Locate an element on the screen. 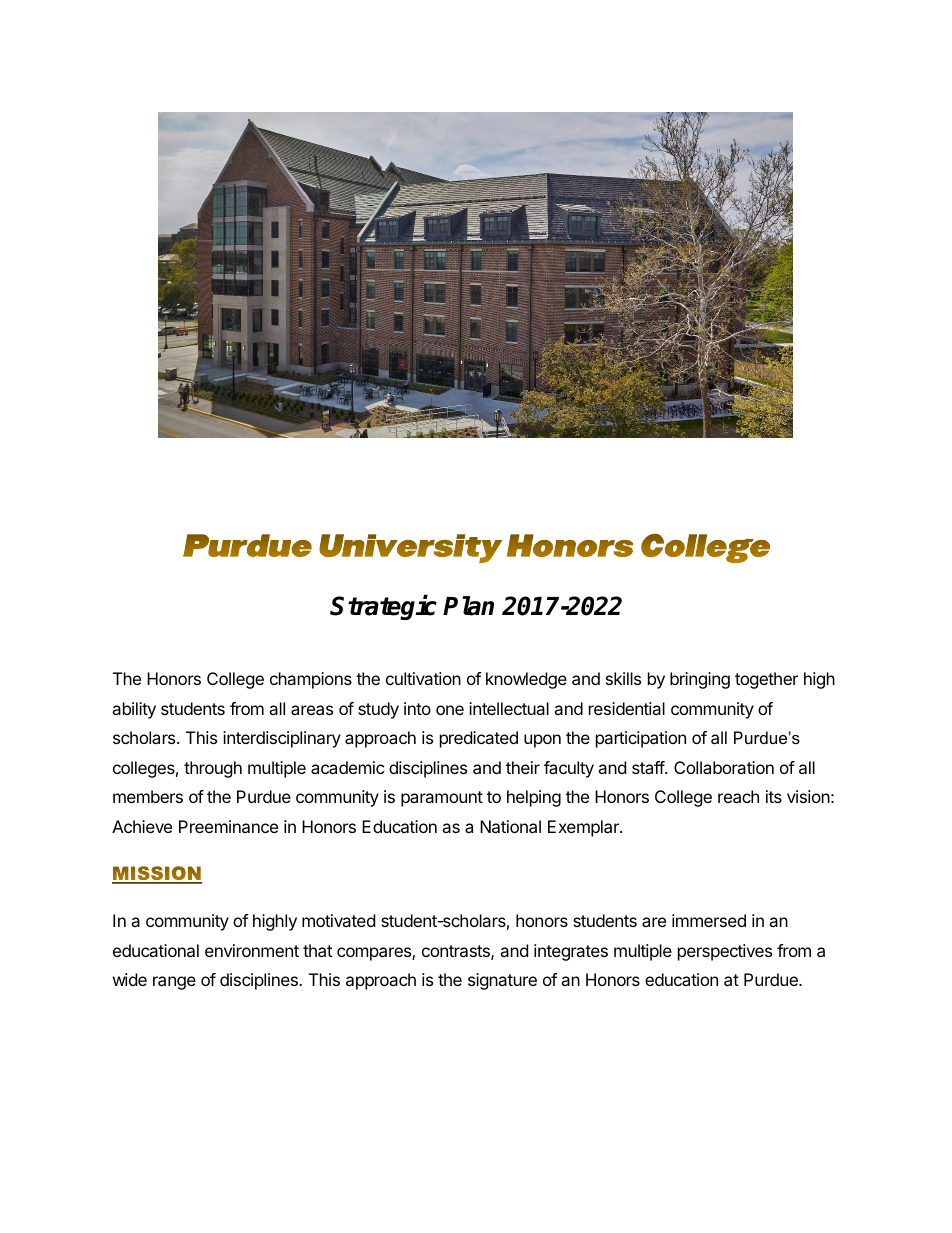 This screenshot has width=952, height=1233. reach is located at coordinates (738, 796).
